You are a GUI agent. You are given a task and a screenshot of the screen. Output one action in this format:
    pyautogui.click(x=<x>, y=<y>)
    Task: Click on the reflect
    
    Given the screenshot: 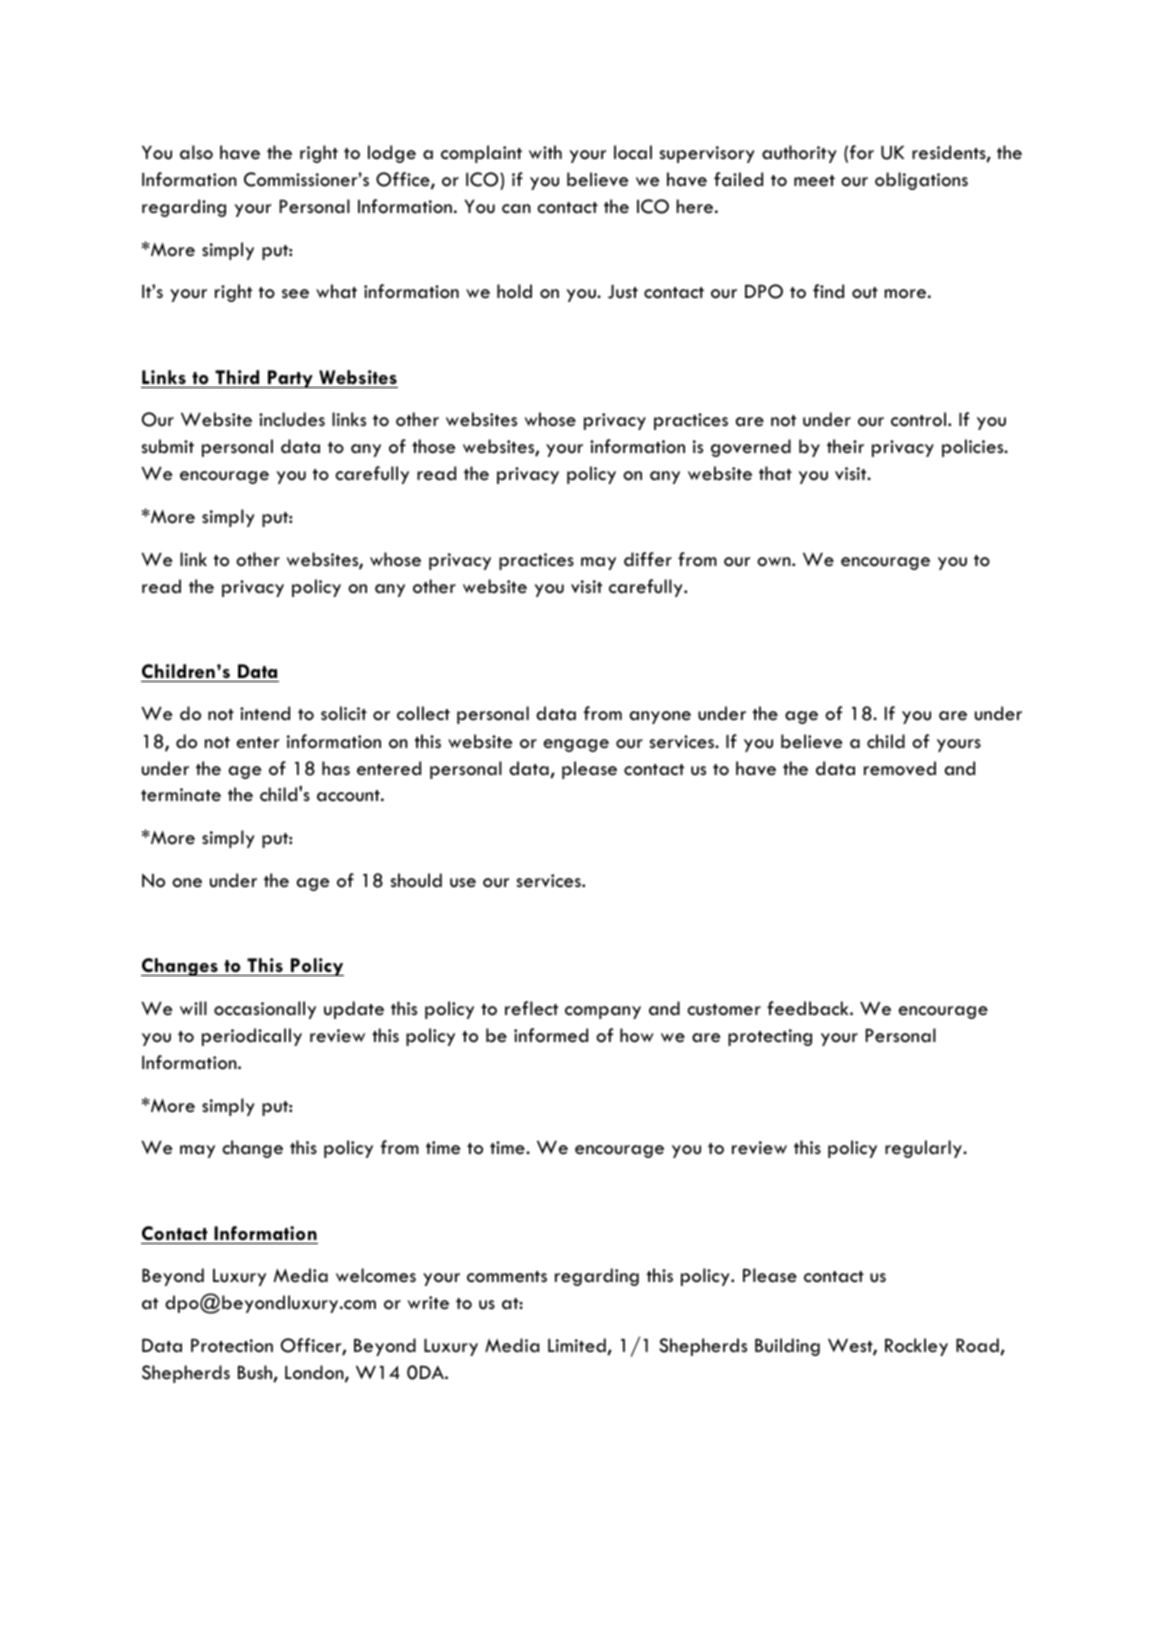 What is the action you would take?
    pyautogui.click(x=531, y=1008)
